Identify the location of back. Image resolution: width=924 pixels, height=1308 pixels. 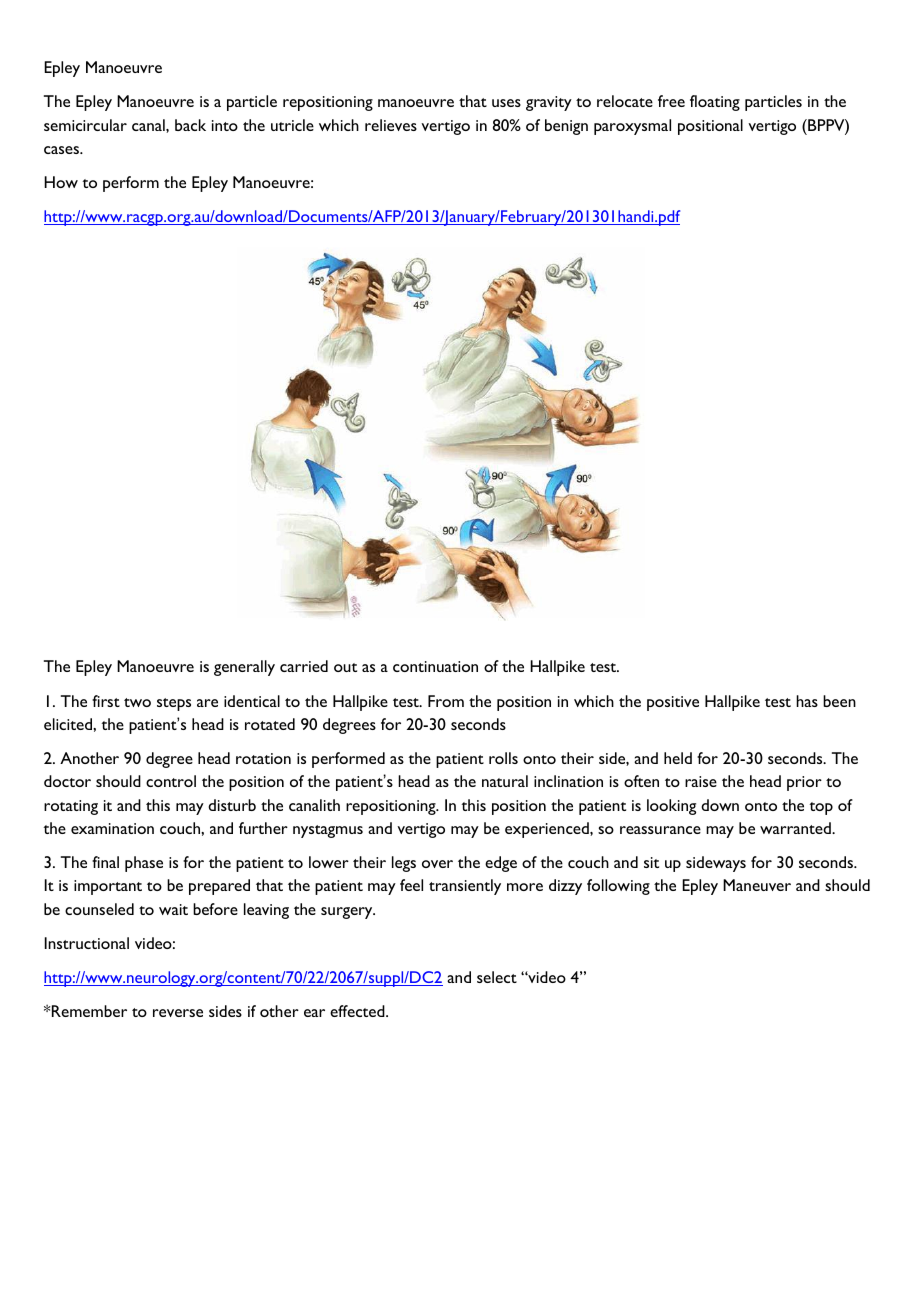
(190, 125).
